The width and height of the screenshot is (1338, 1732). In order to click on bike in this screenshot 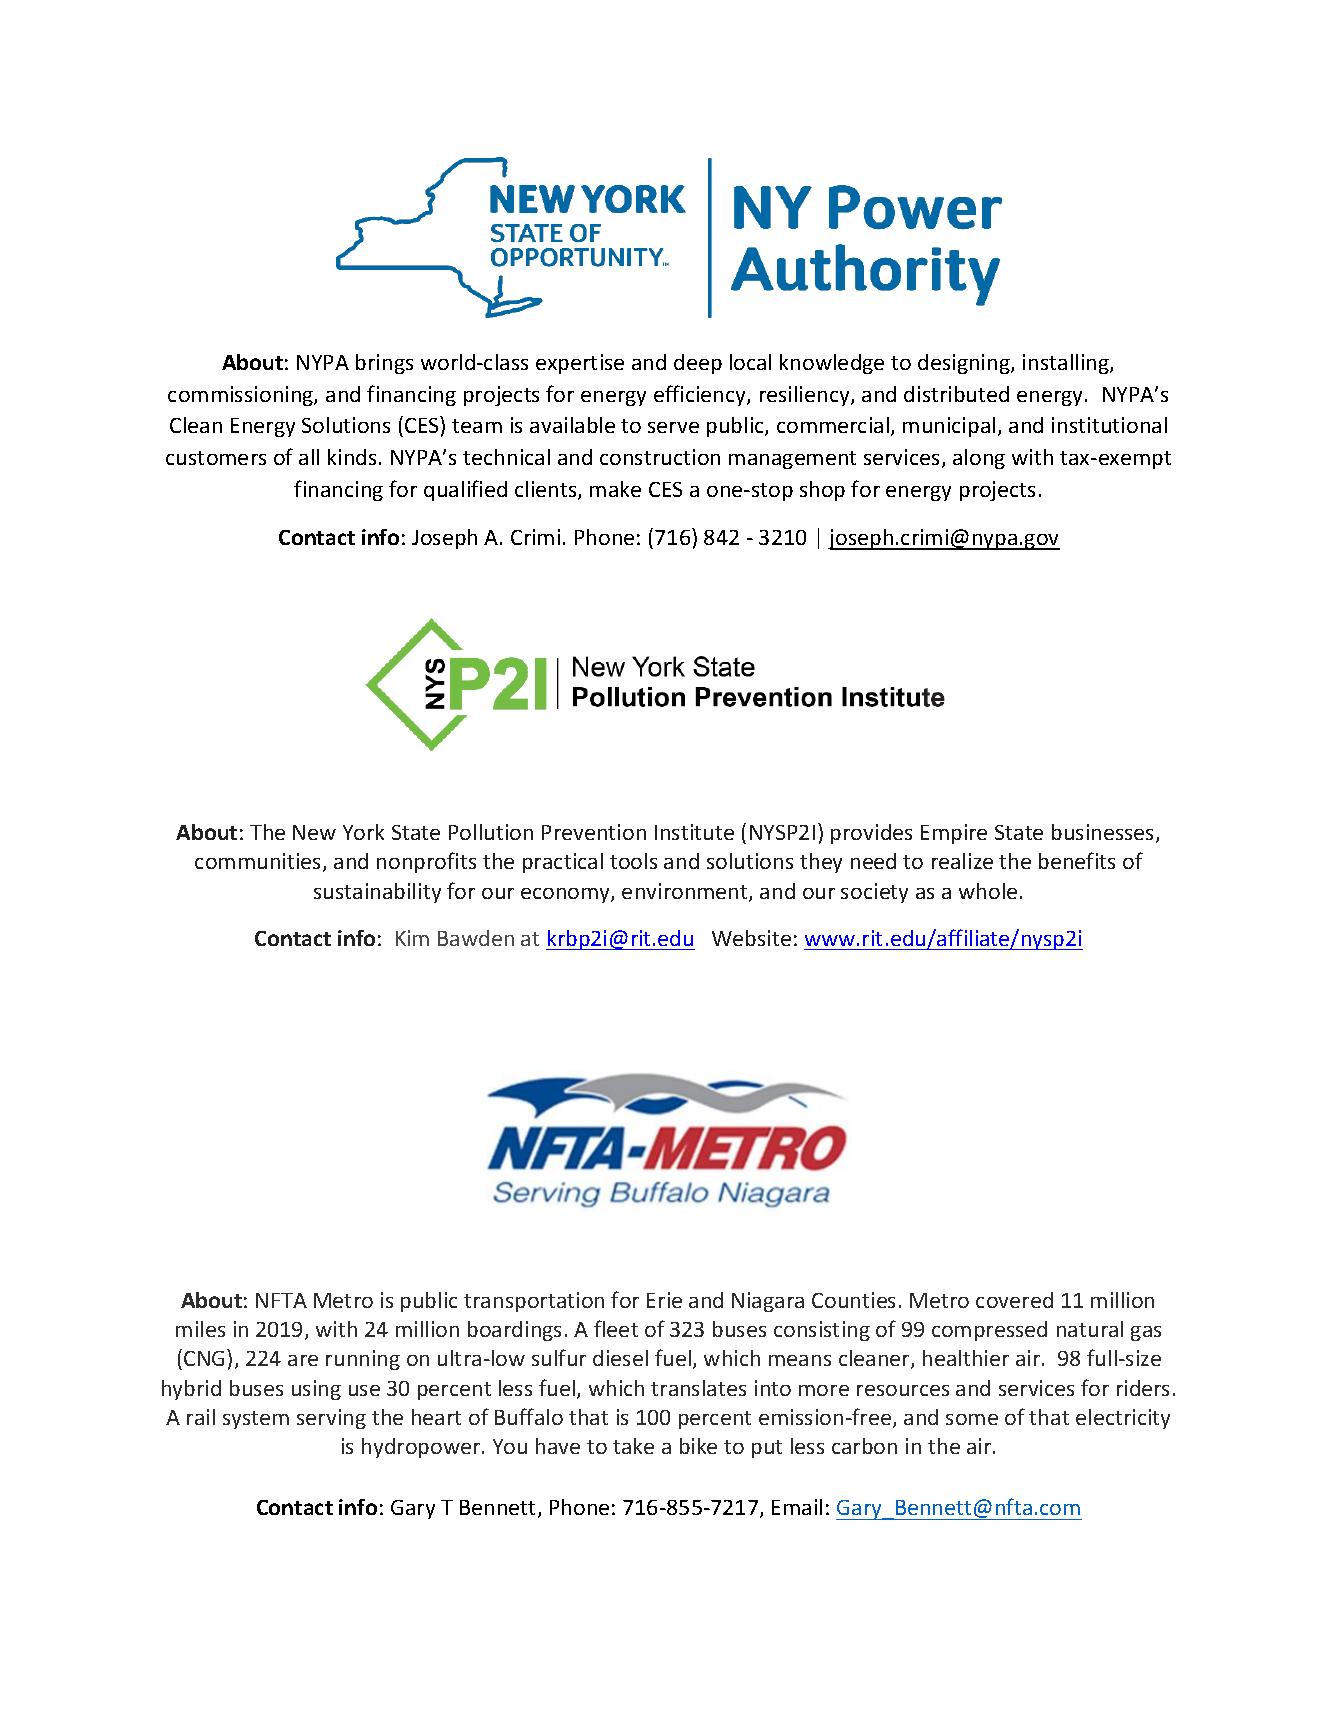, I will do `click(698, 1446)`.
